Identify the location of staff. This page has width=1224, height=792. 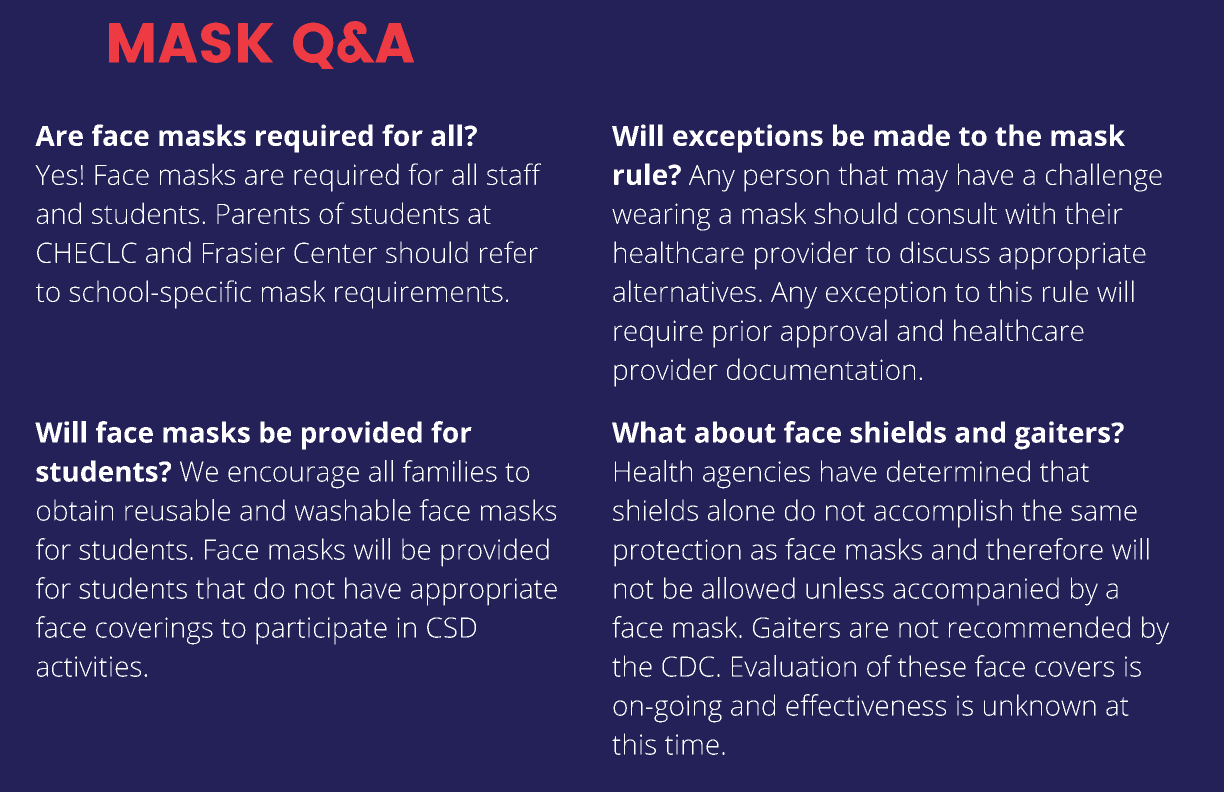
(514, 174).
